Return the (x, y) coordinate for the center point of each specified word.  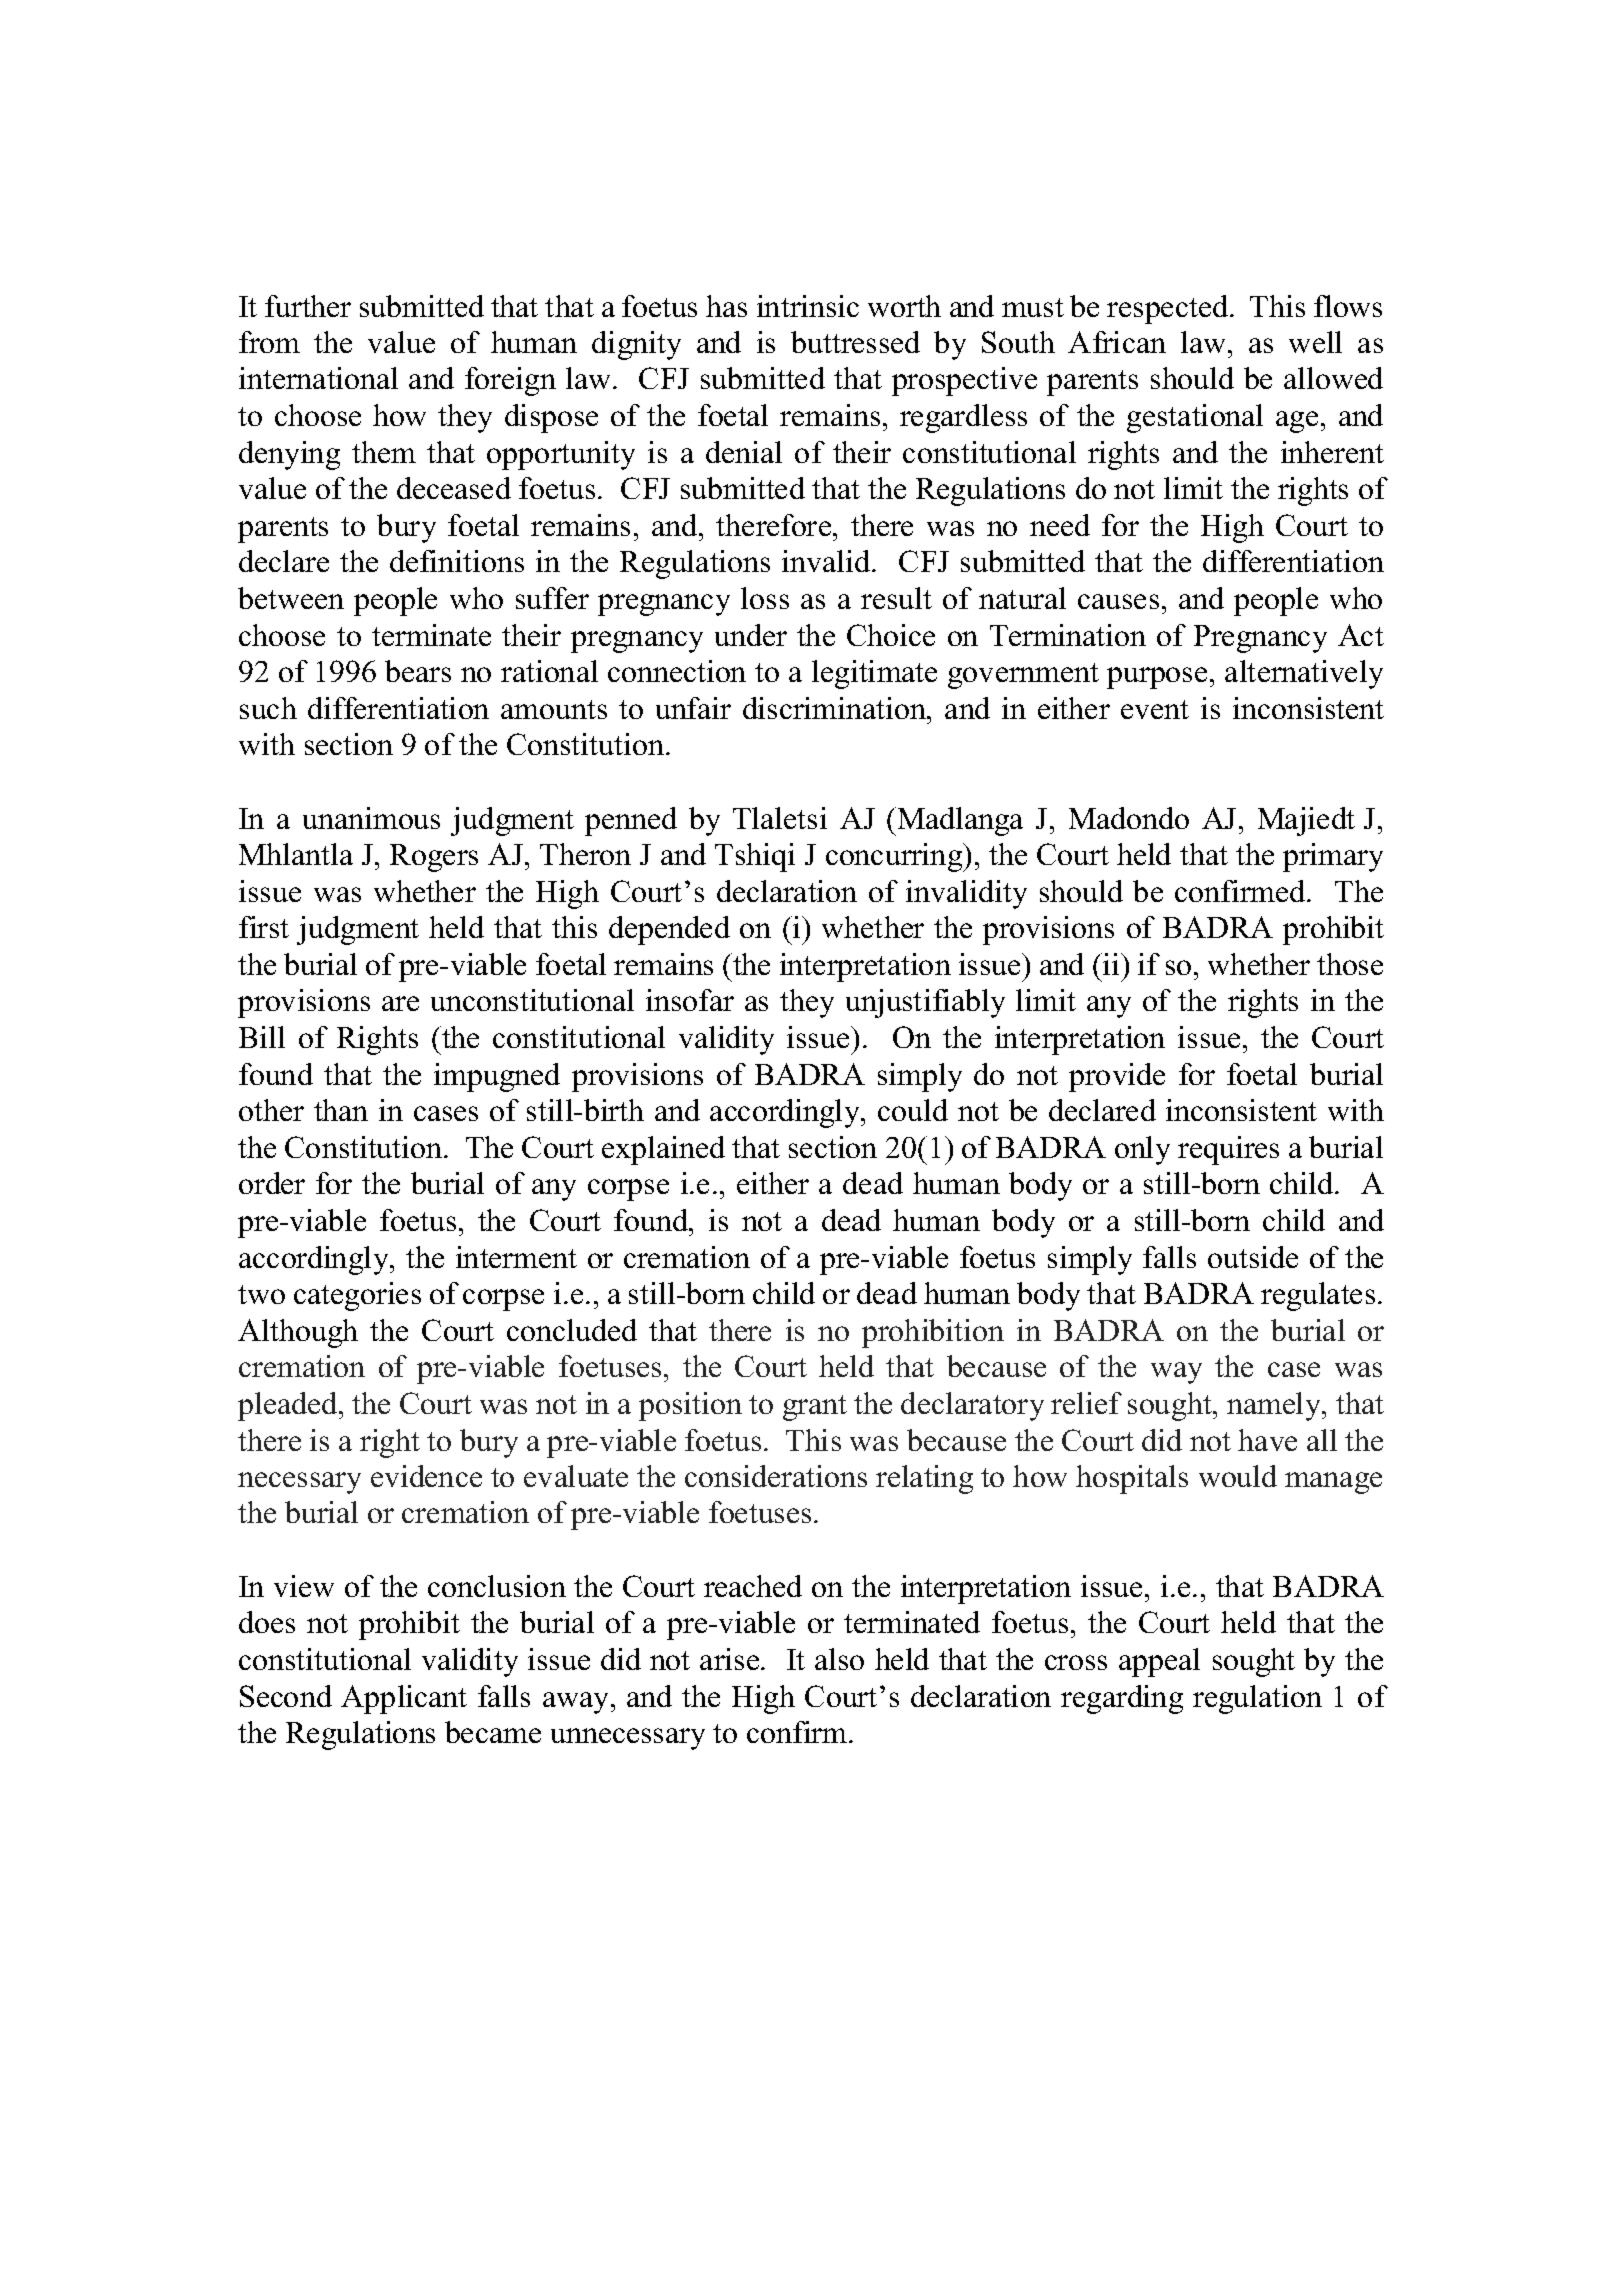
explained (663, 1150)
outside (1253, 1257)
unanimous (371, 818)
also (839, 1659)
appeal (1159, 1662)
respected (1169, 309)
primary (1333, 857)
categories (357, 1296)
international (318, 378)
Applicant (404, 1699)
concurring (895, 857)
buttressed (855, 342)
